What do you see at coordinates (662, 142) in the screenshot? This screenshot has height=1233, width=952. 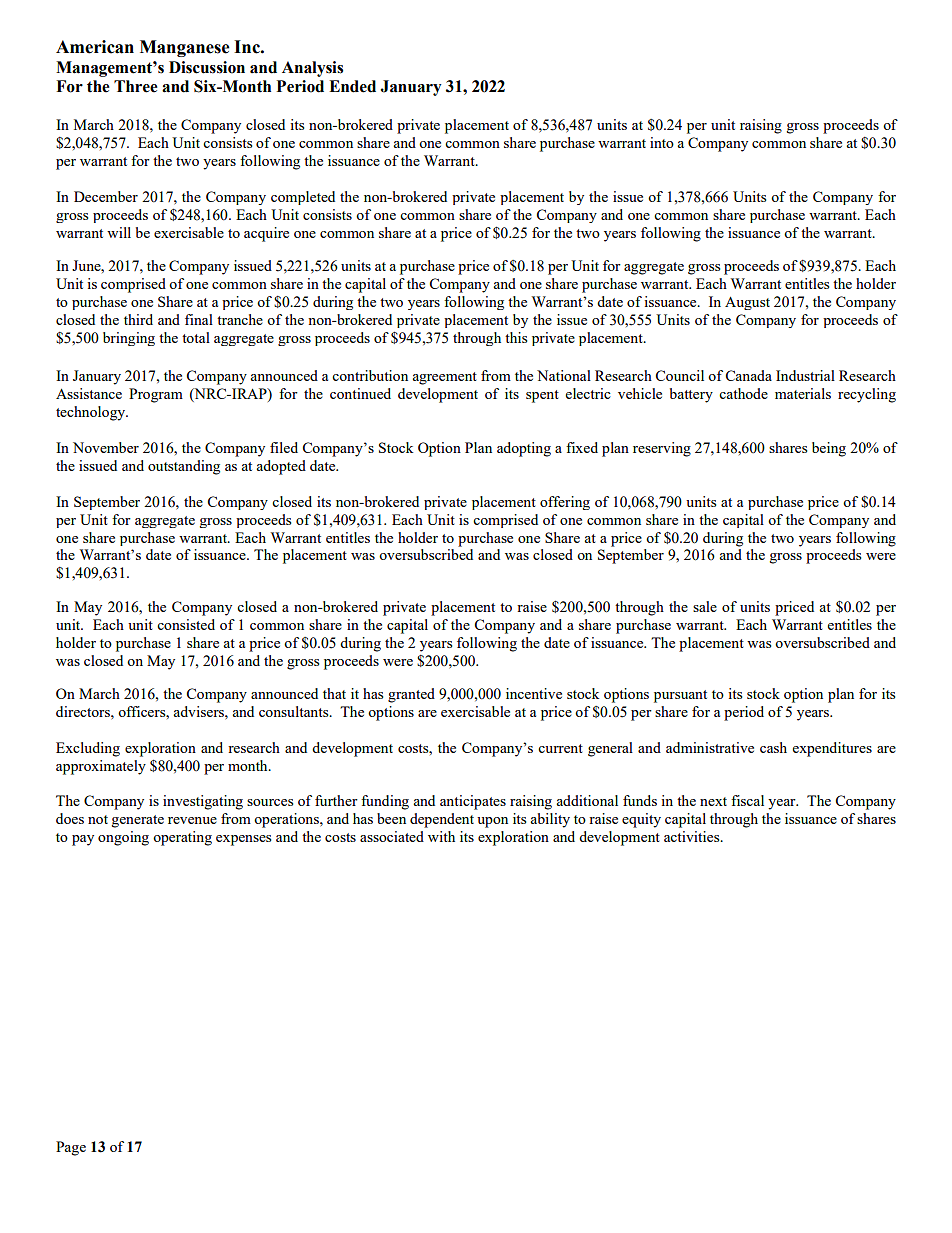 I see `into` at bounding box center [662, 142].
